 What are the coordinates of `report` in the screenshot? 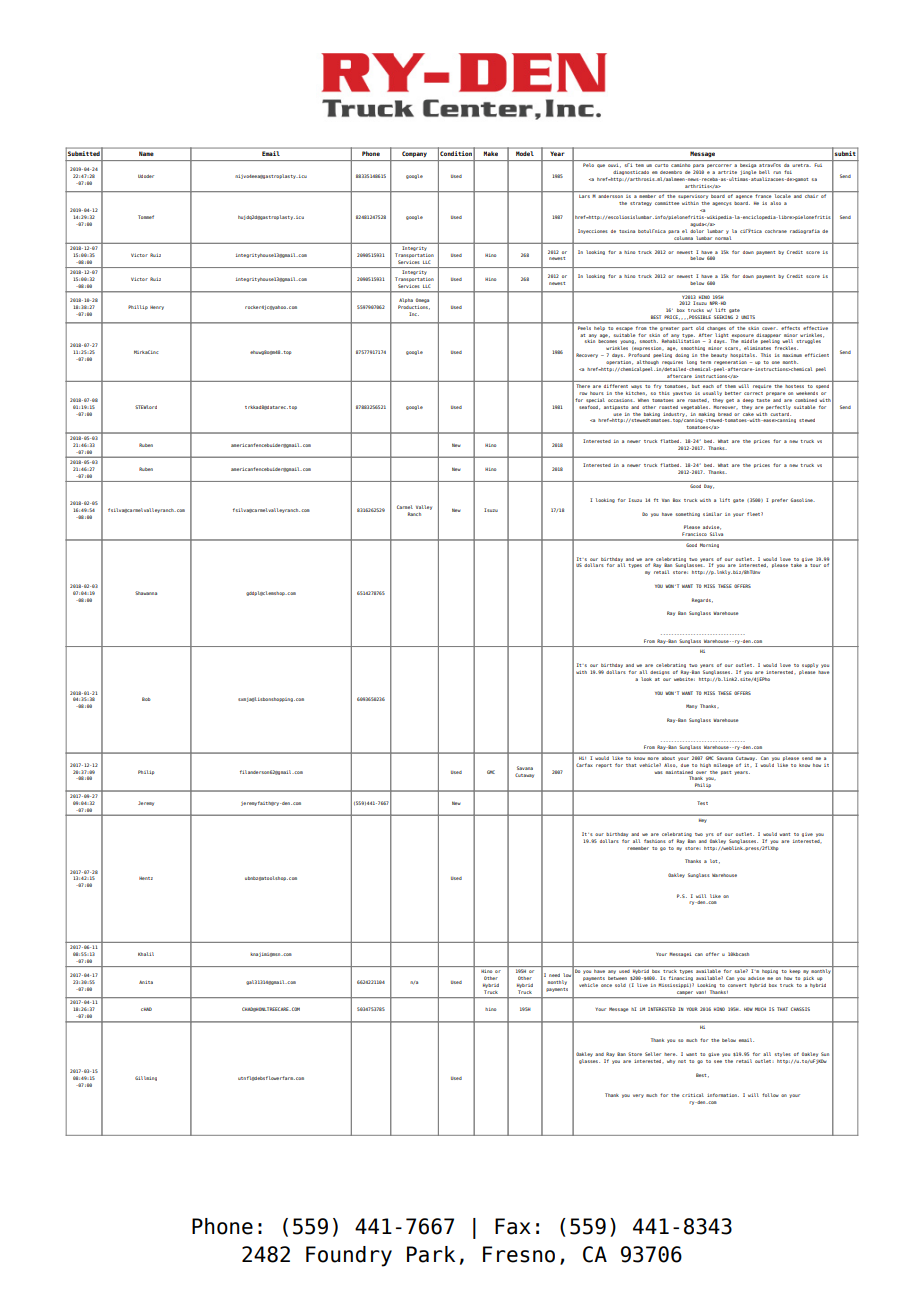 It's located at (604, 766).
